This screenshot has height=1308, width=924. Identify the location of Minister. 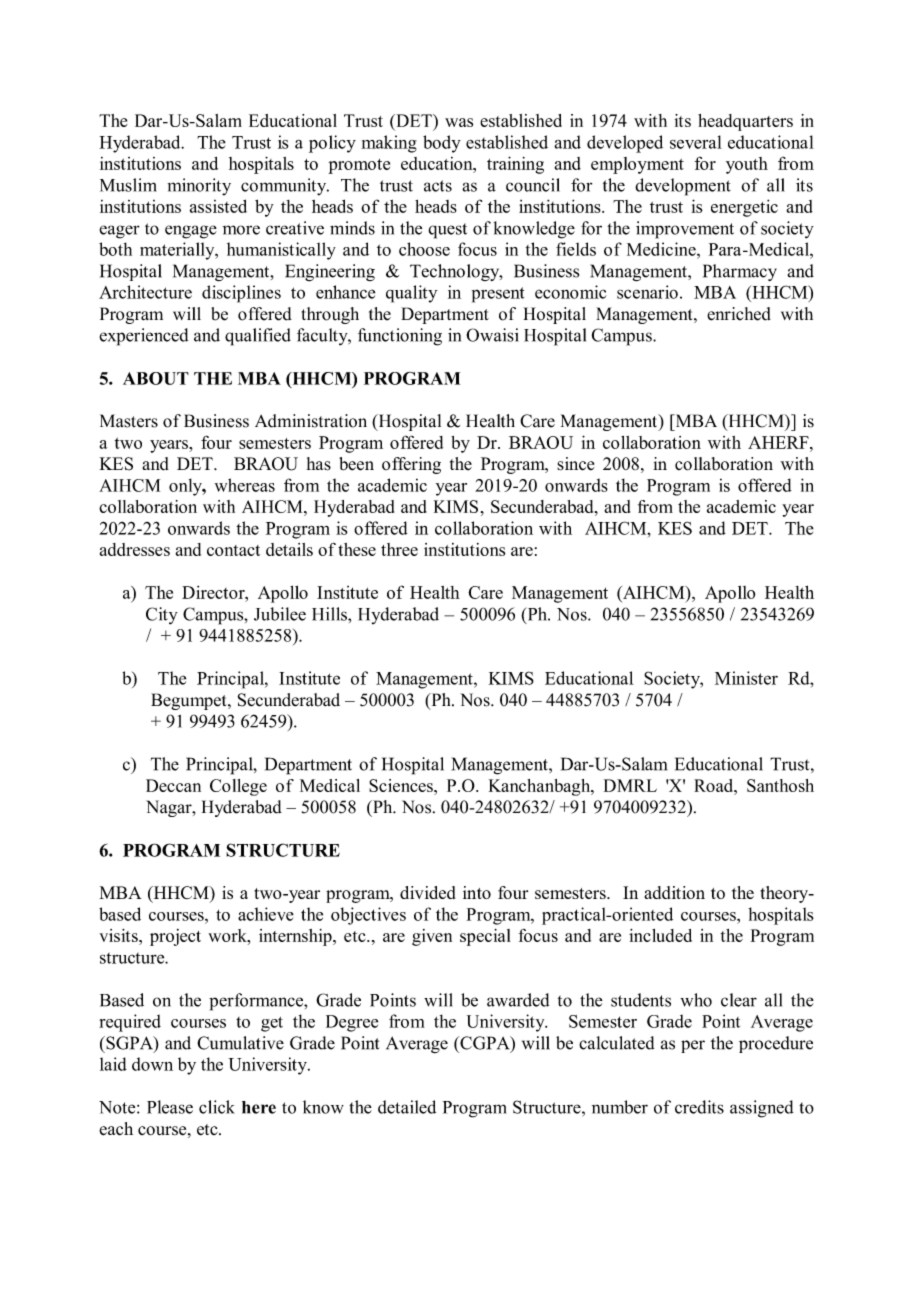
(746, 678).
